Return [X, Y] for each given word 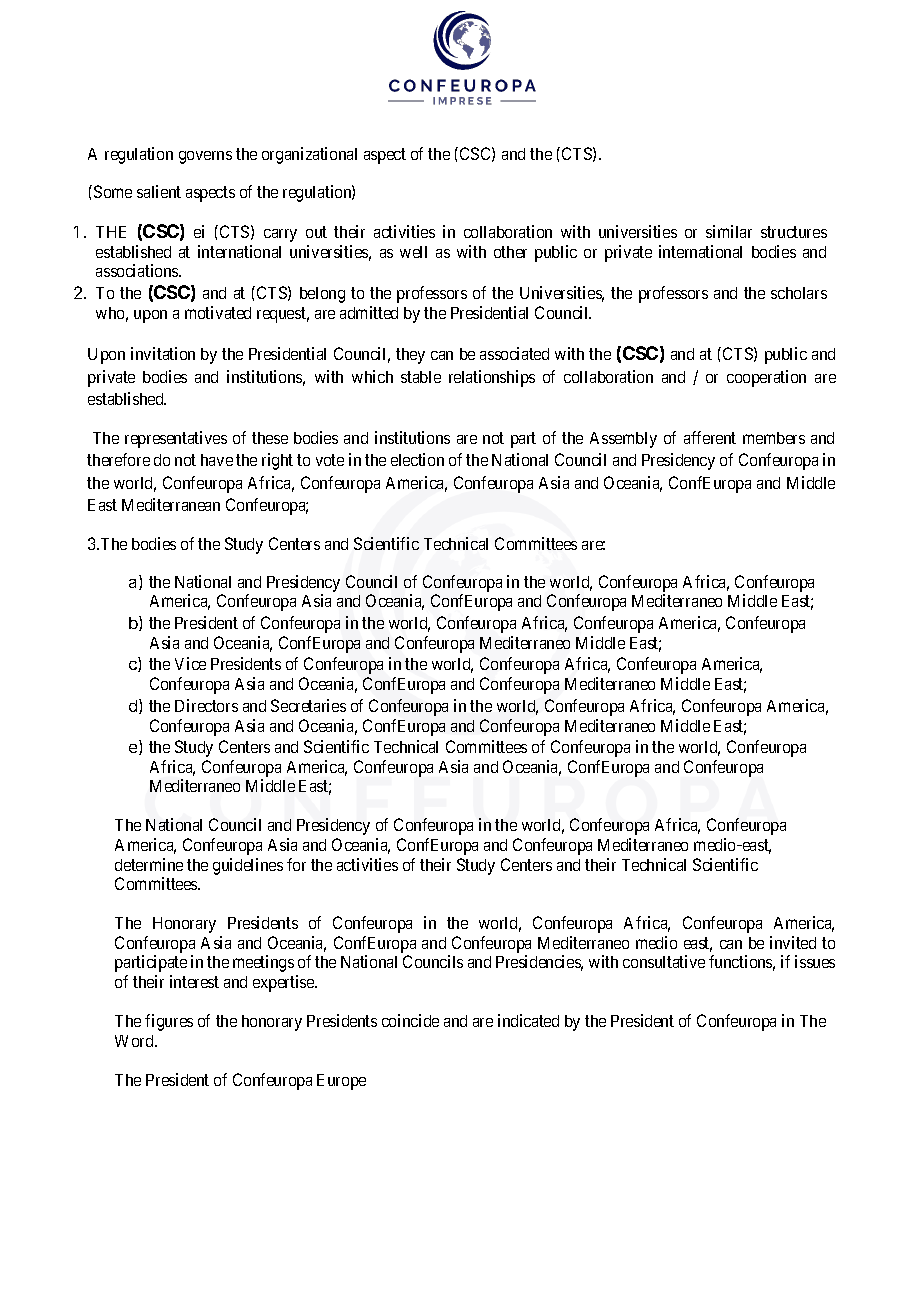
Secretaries [308, 705]
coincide [410, 1020]
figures [169, 1022]
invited [793, 942]
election [417, 459]
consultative [664, 961]
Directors [206, 705]
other [510, 252]
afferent [710, 437]
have [217, 460]
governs [205, 157]
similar [729, 231]
